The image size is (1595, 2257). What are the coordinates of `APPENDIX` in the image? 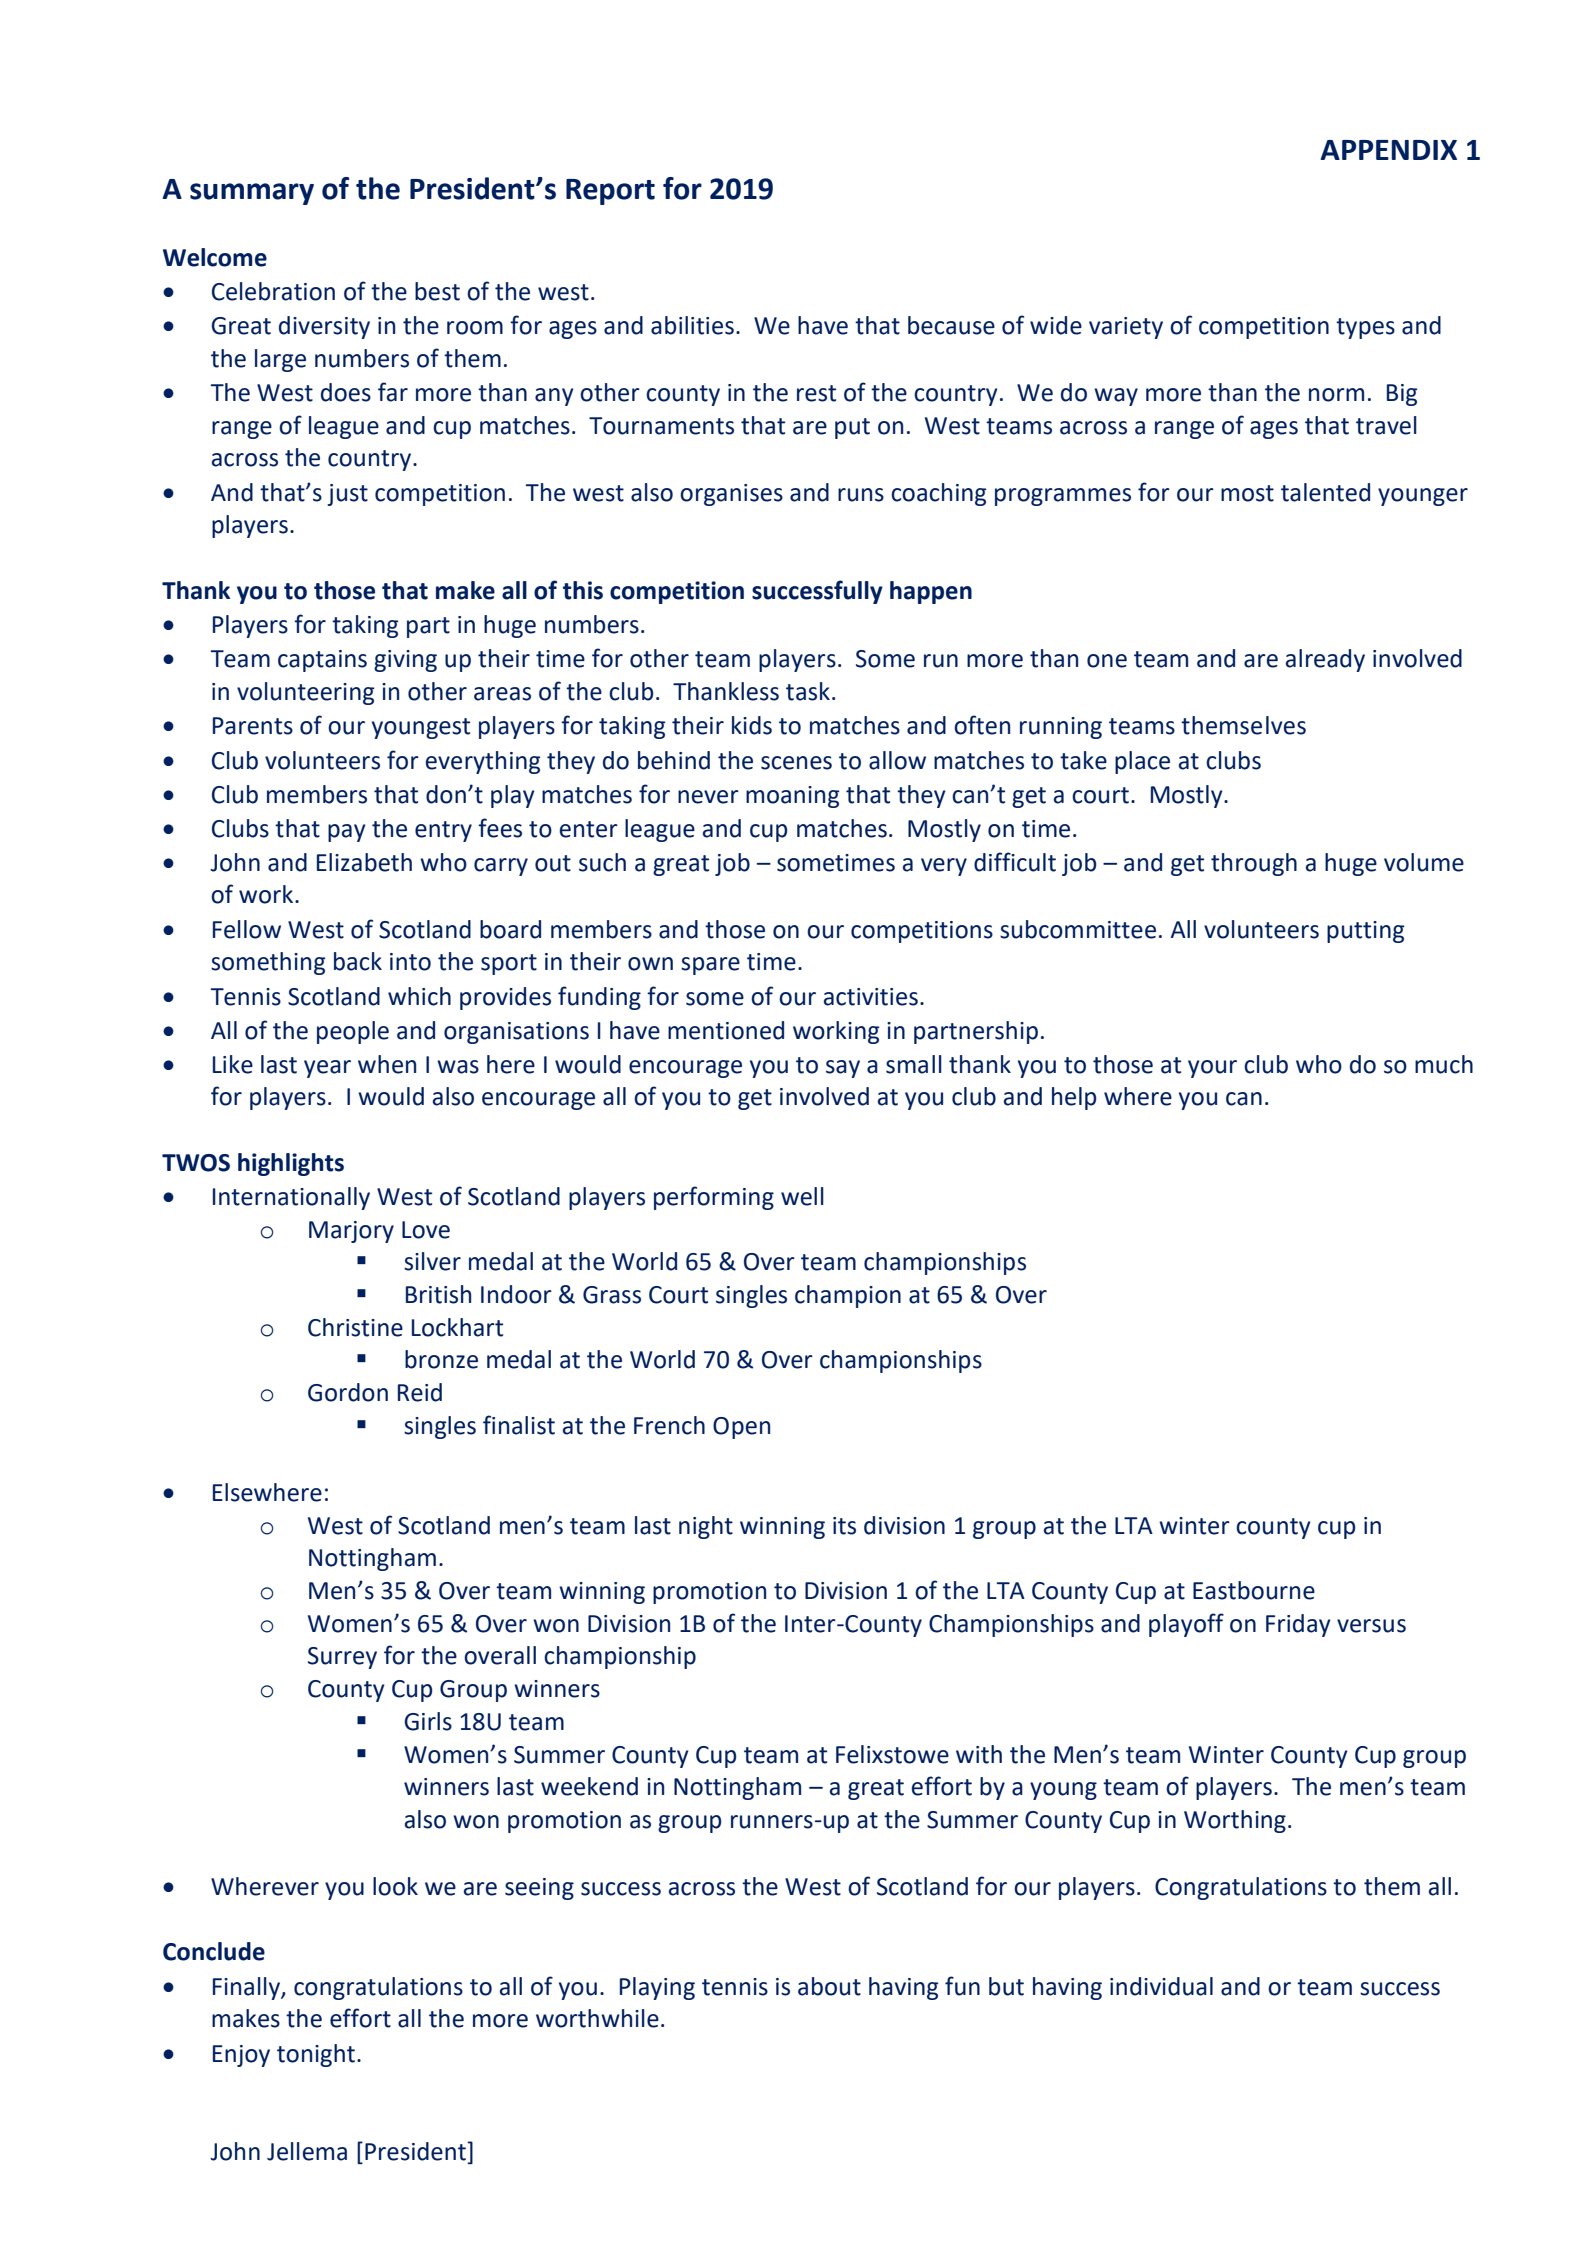 It's located at (1388, 150).
